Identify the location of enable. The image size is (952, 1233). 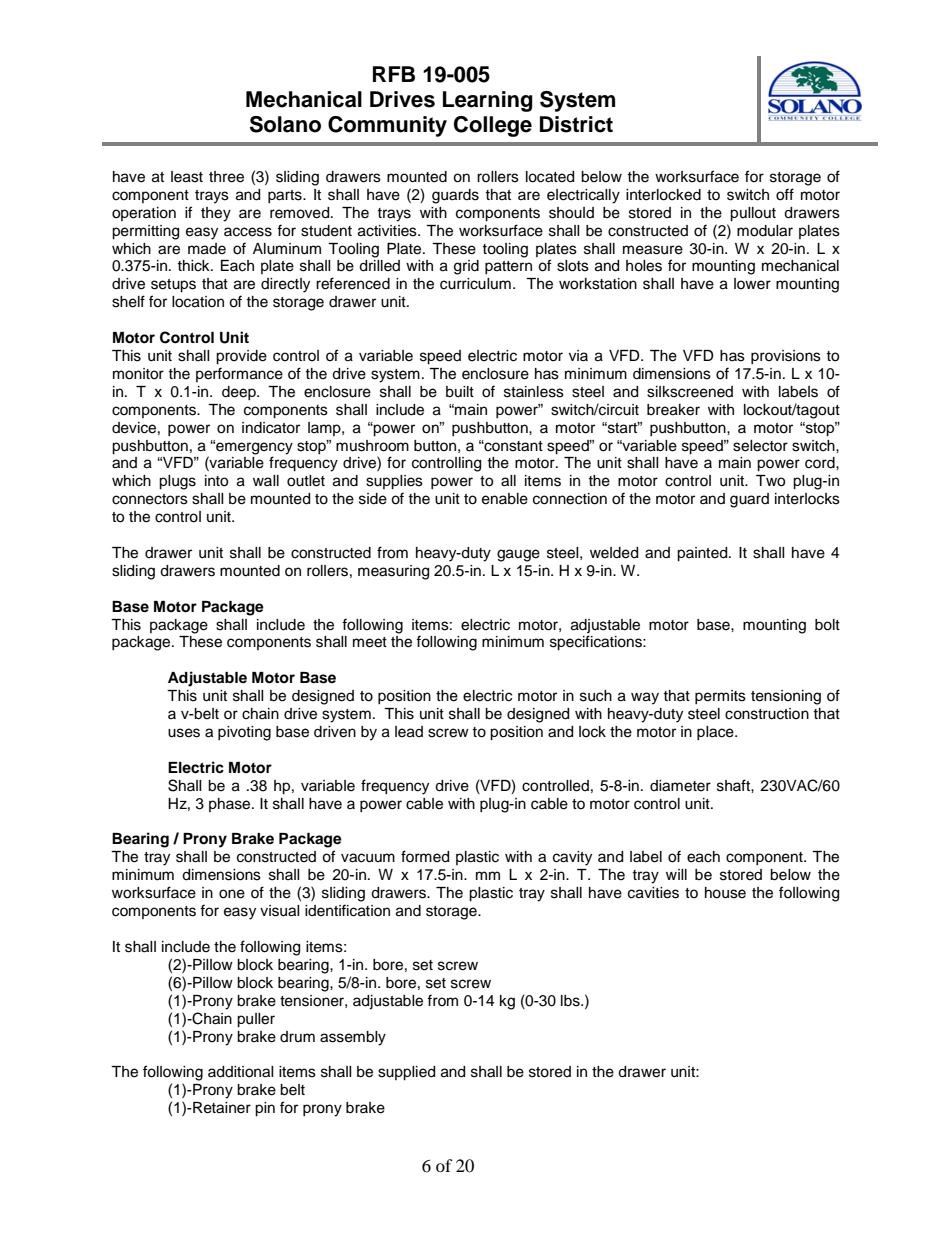
(505, 499).
